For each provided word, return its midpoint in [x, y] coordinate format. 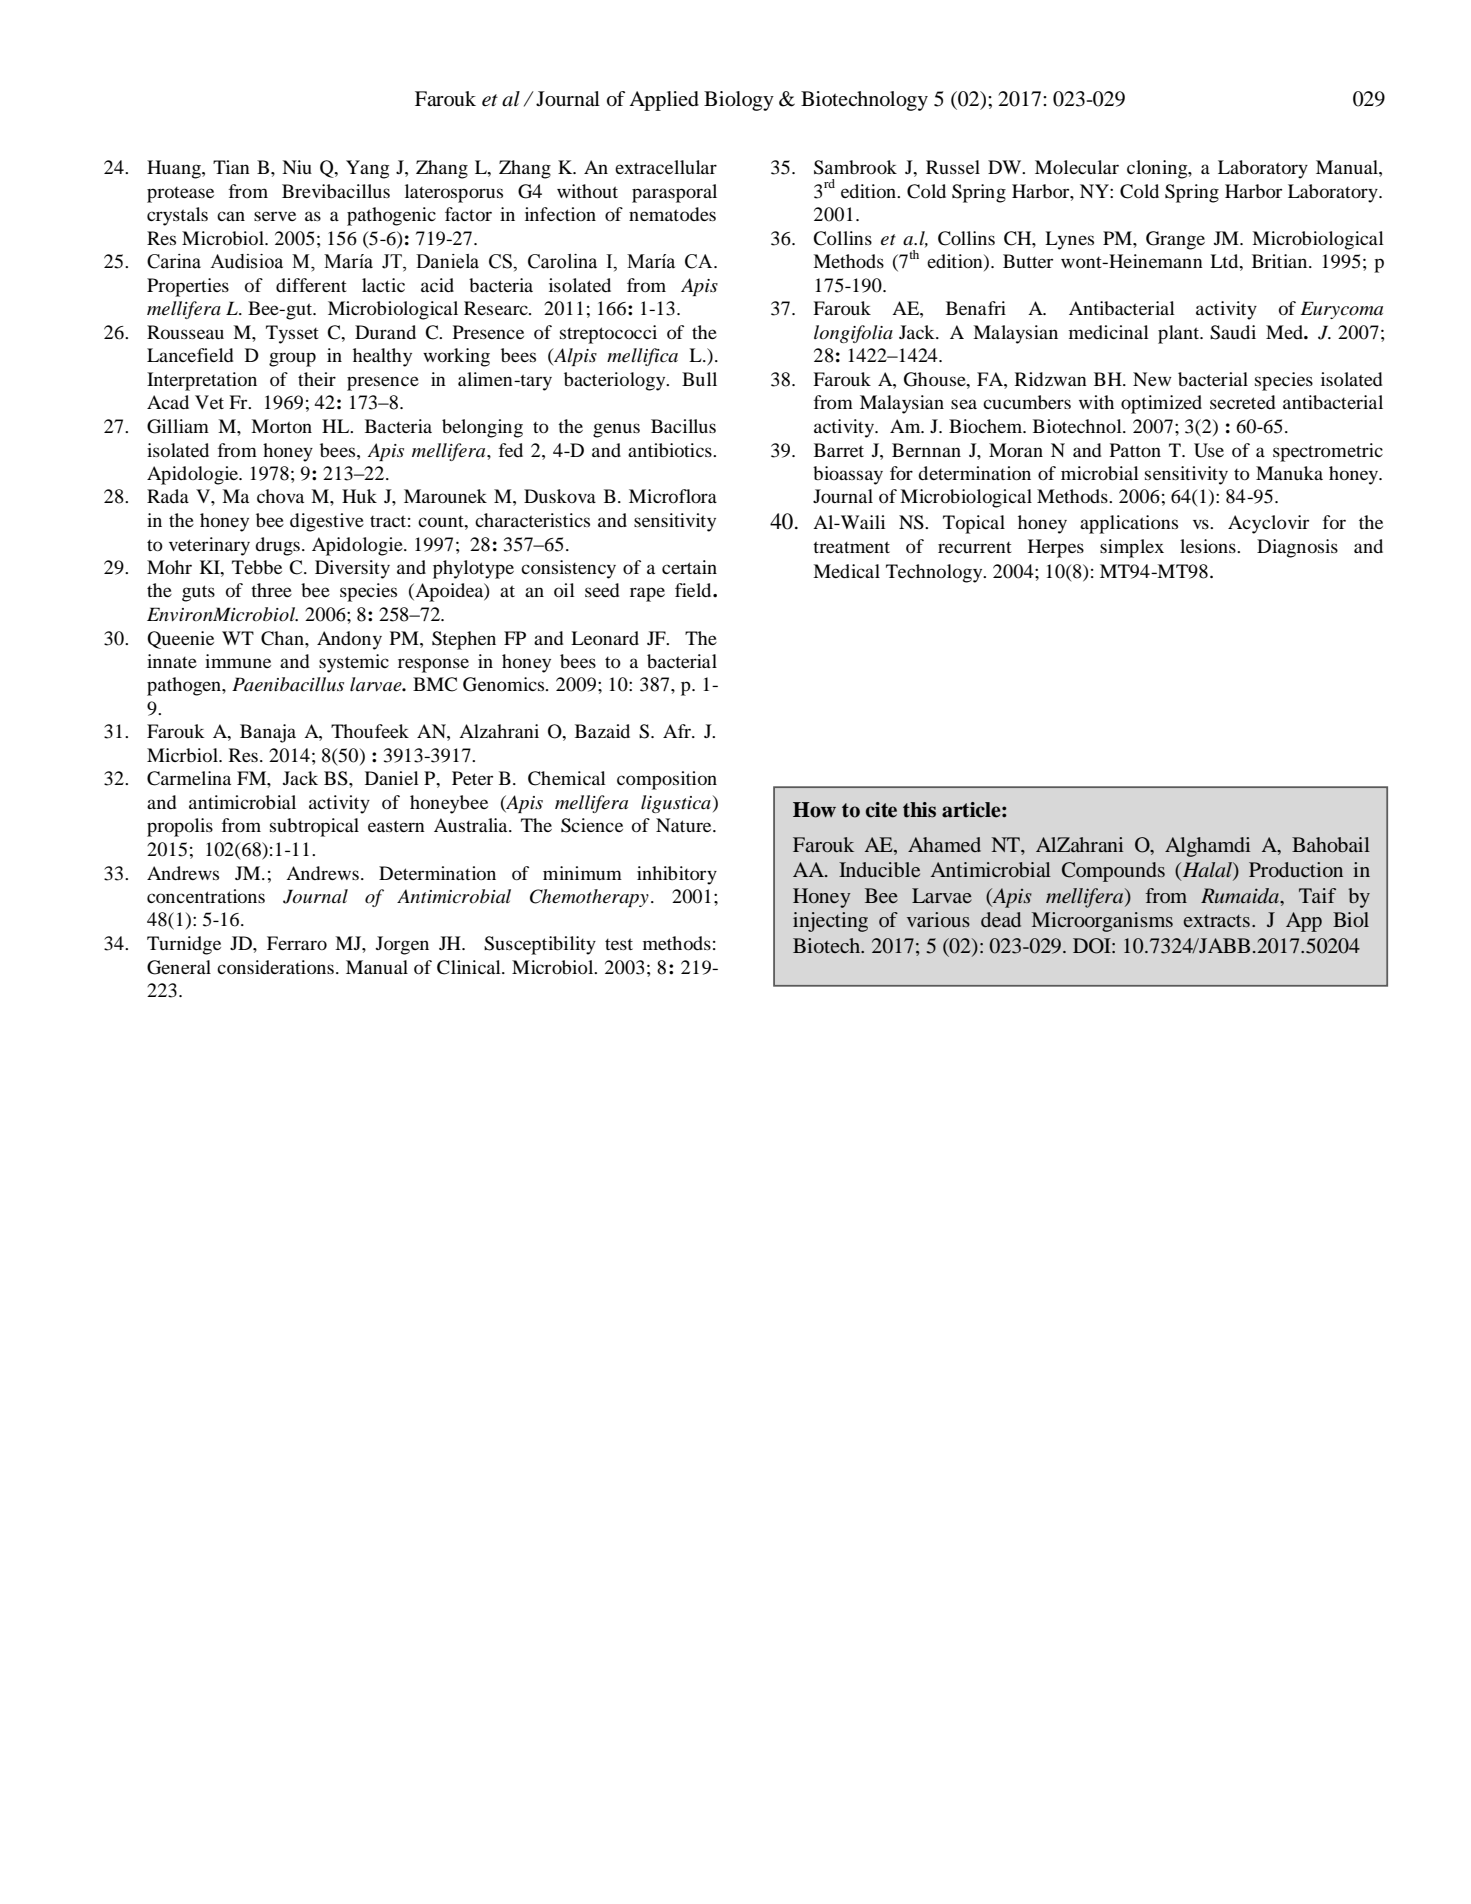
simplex [1132, 548]
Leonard [605, 638]
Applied [664, 101]
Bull [699, 379]
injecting [830, 922]
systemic [354, 663]
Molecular [1077, 167]
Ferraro [297, 943]
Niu [297, 167]
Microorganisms [1102, 922]
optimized [1161, 404]
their [317, 379]
